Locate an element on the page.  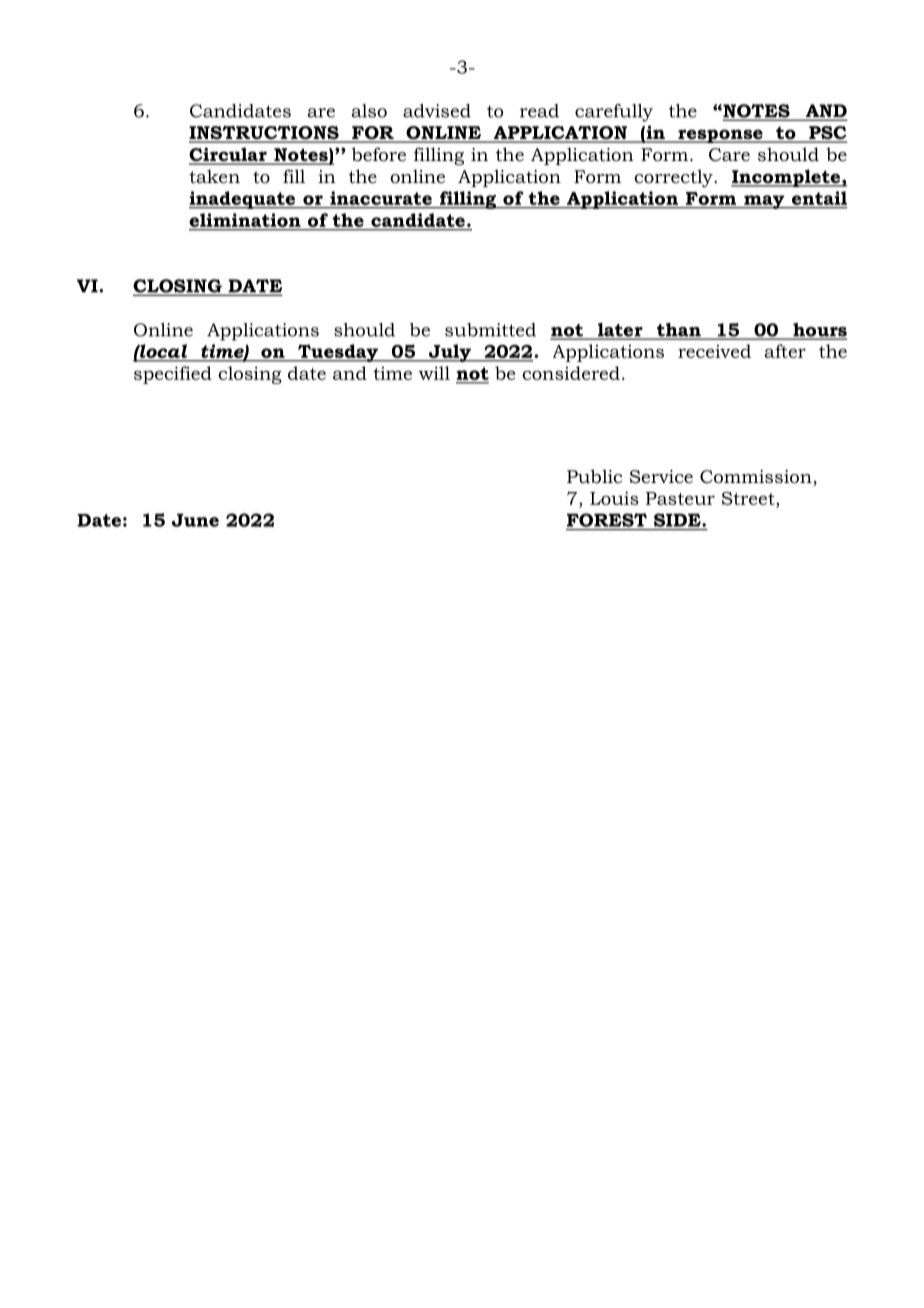
specified is located at coordinates (173, 375).
